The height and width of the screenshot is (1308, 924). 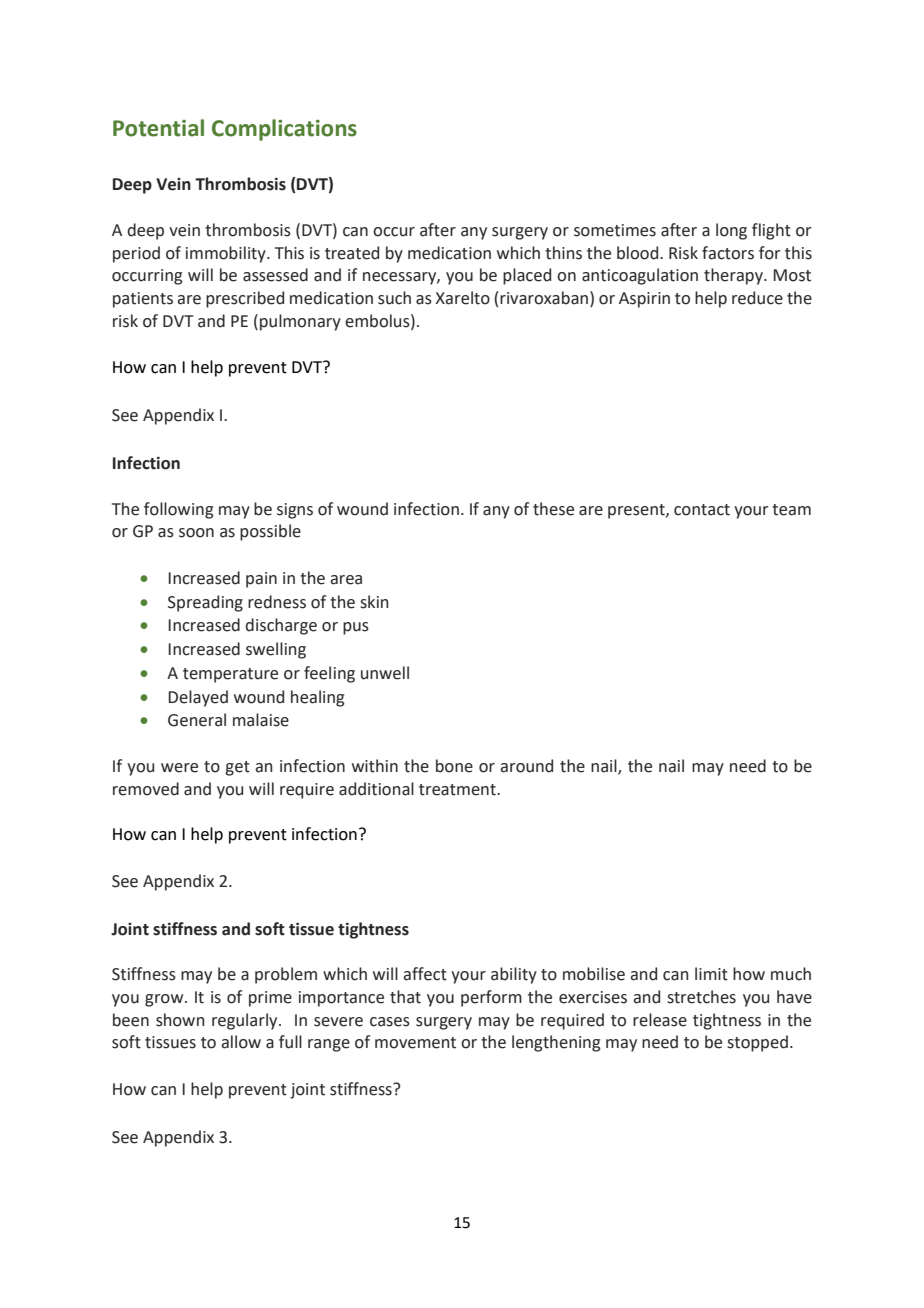 What do you see at coordinates (757, 298) in the screenshot?
I see `reduce` at bounding box center [757, 298].
